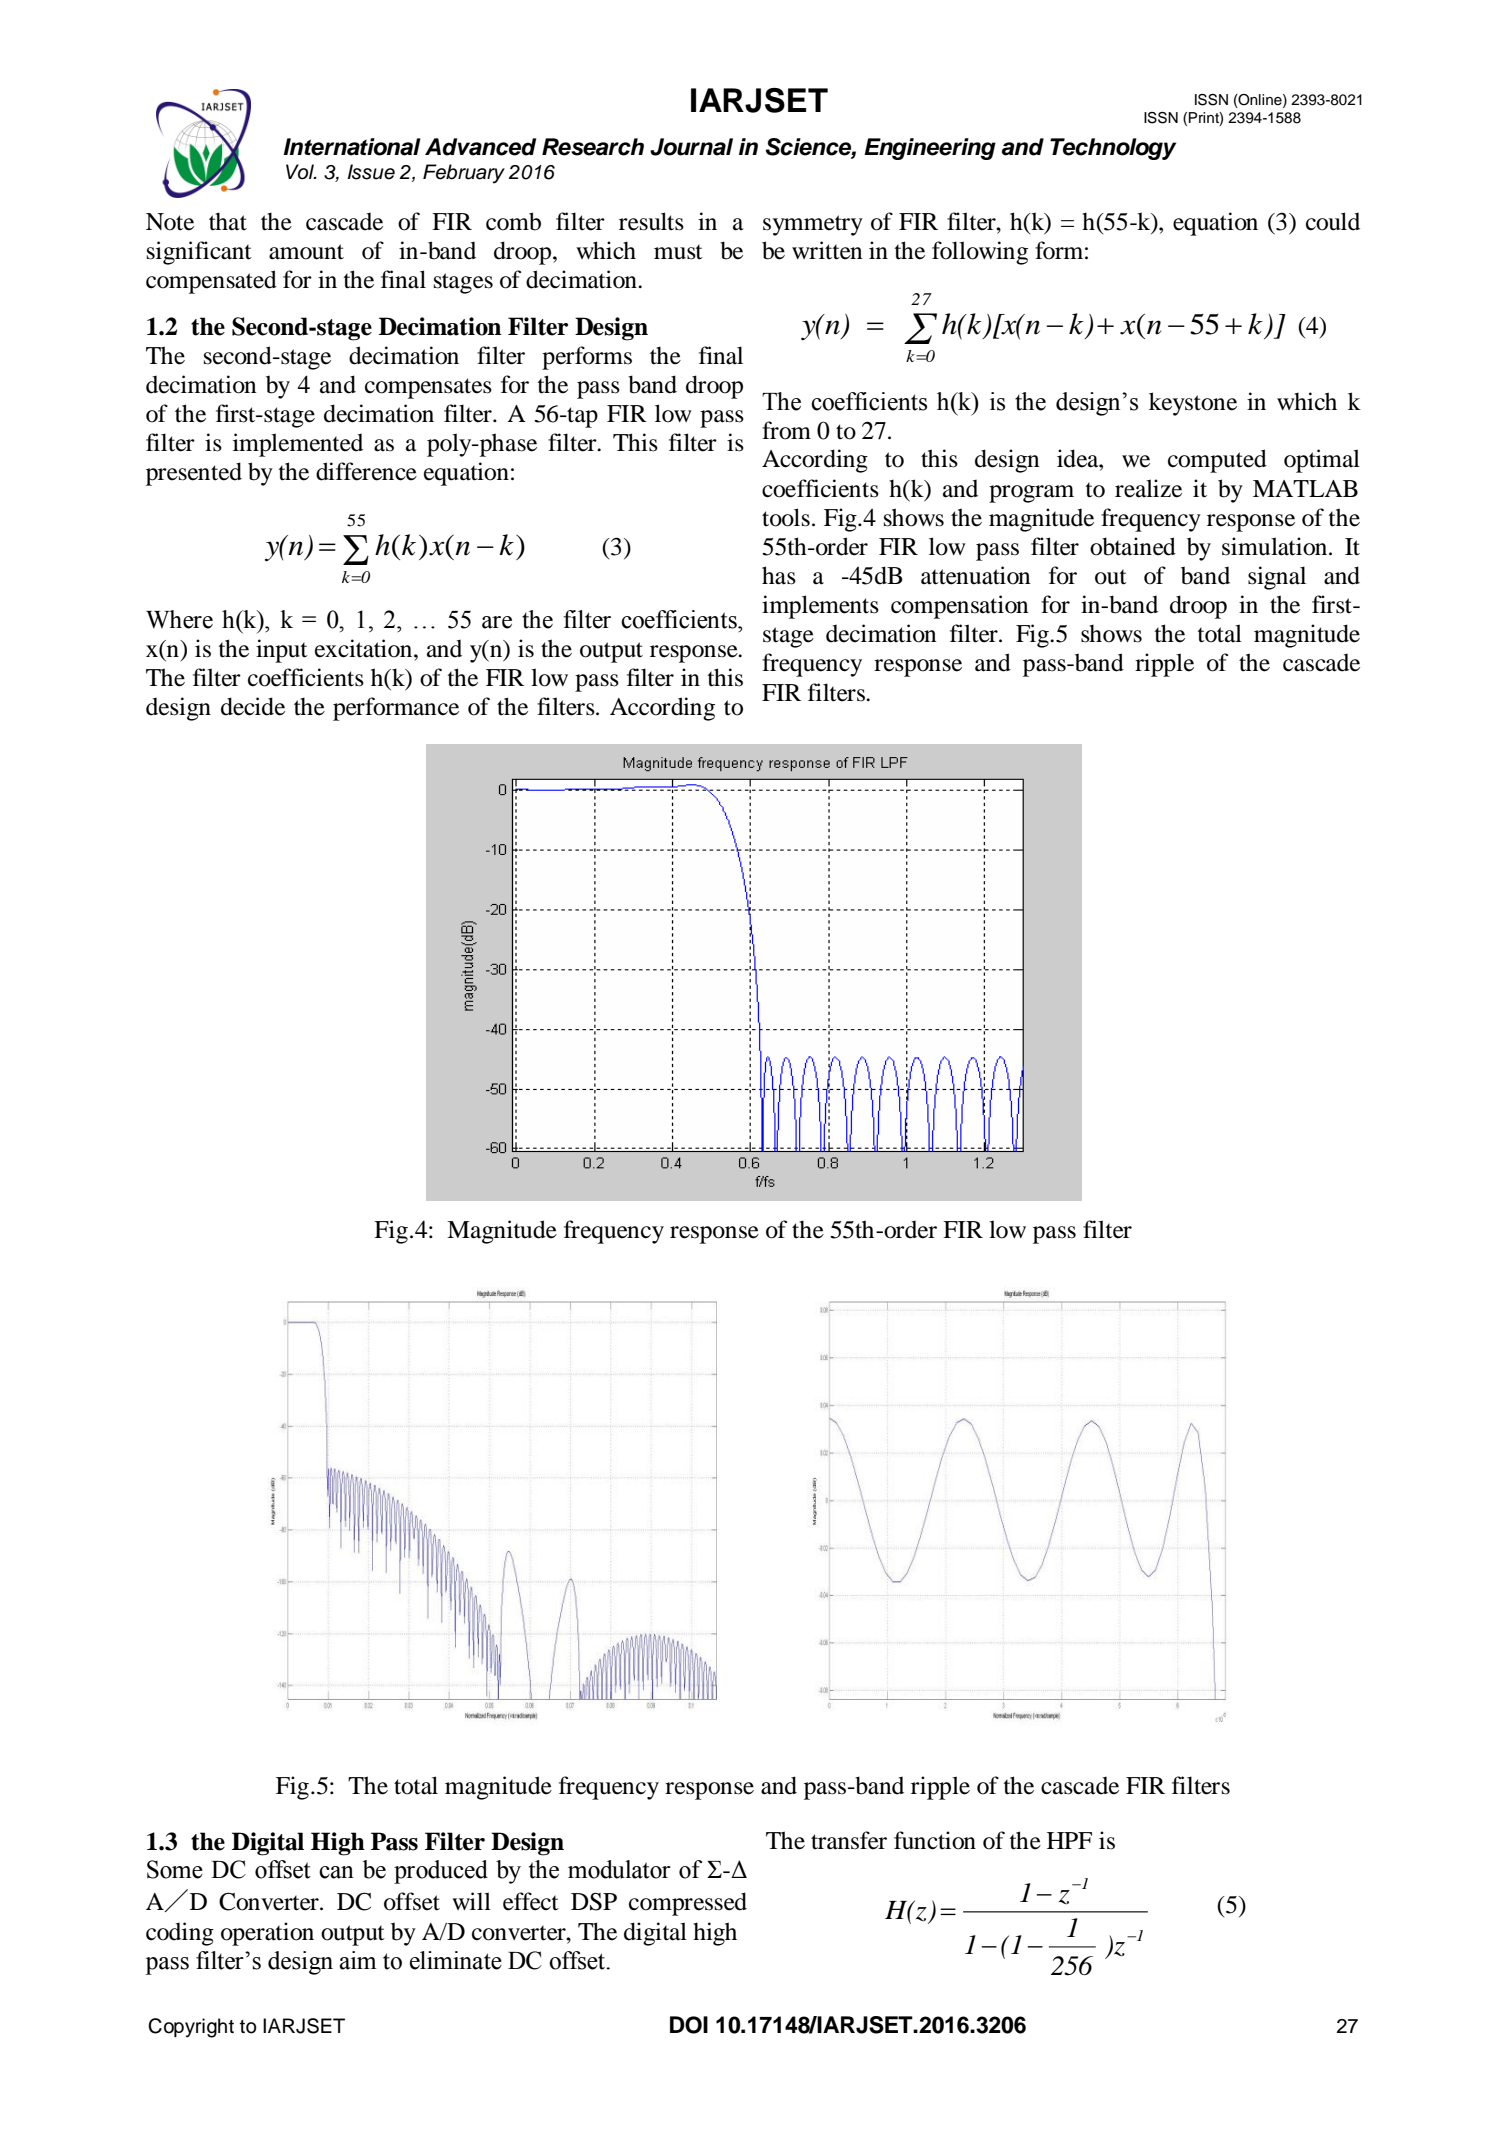 This page has width=1506, height=2129. Describe the element at coordinates (849, 1840) in the page. I see `transfer` at that location.
